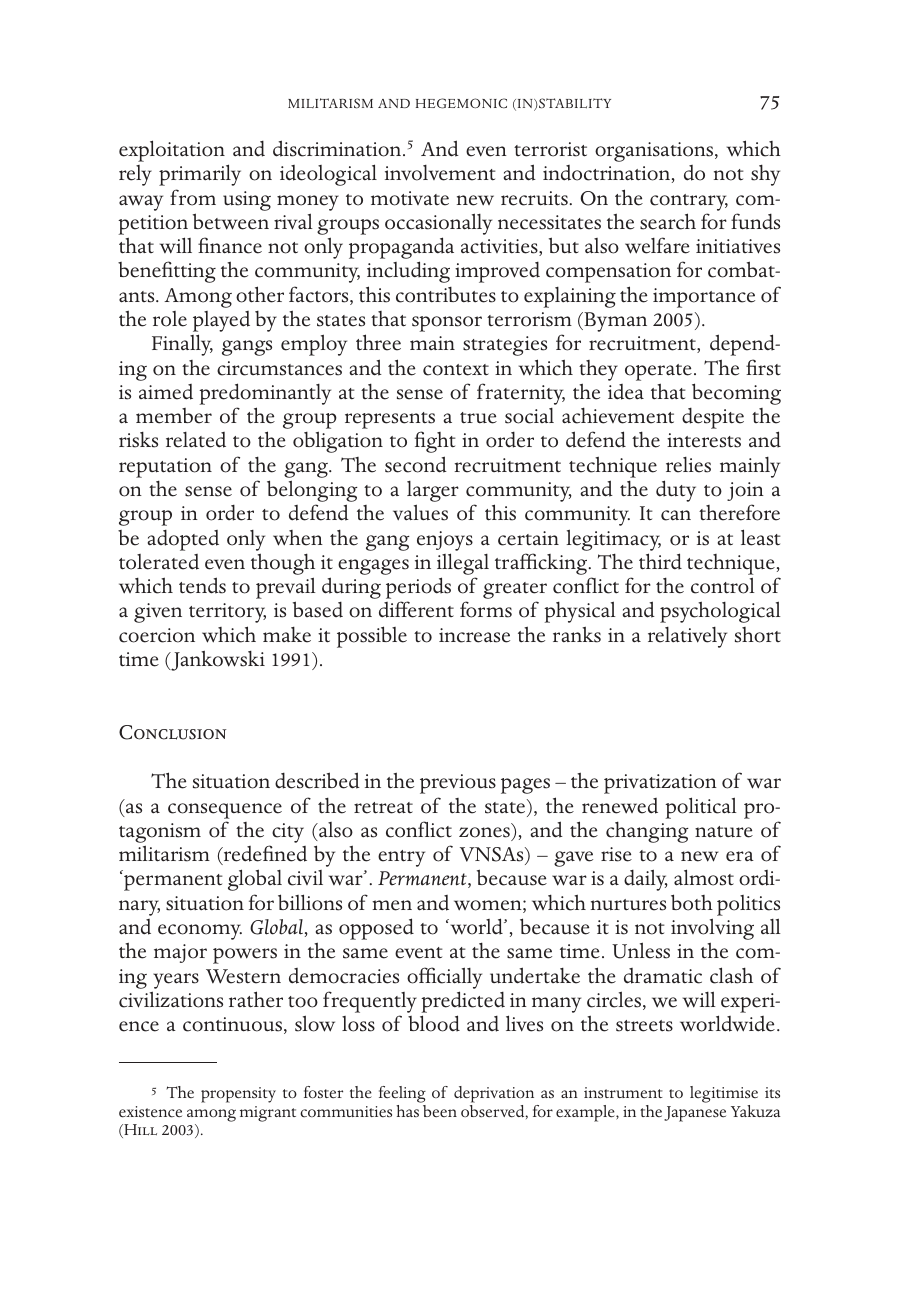 This document has width=924, height=1305. What do you see at coordinates (456, 370) in the document?
I see `context` at bounding box center [456, 370].
